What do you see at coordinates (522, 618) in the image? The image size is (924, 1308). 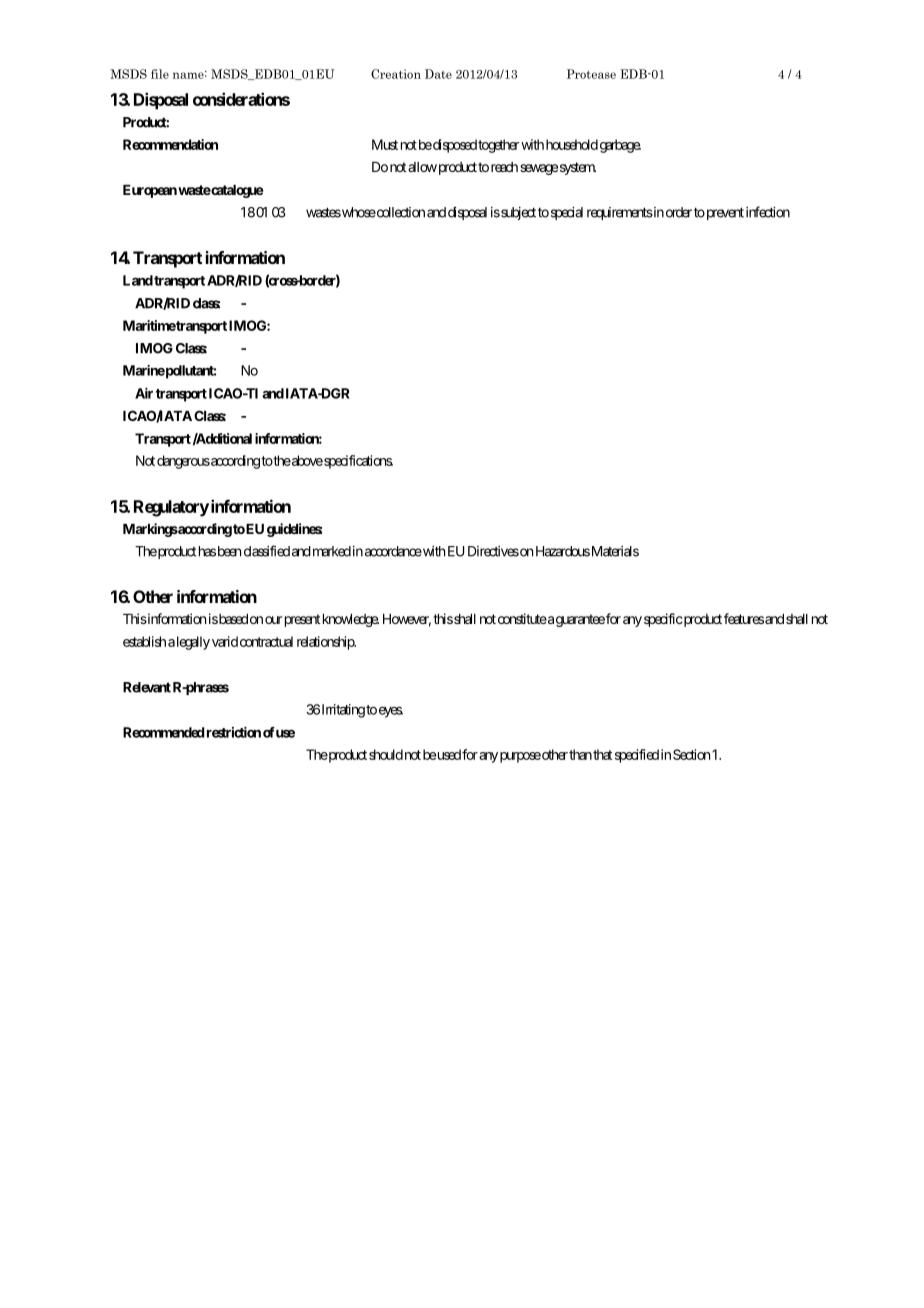 I see `constitute` at bounding box center [522, 618].
